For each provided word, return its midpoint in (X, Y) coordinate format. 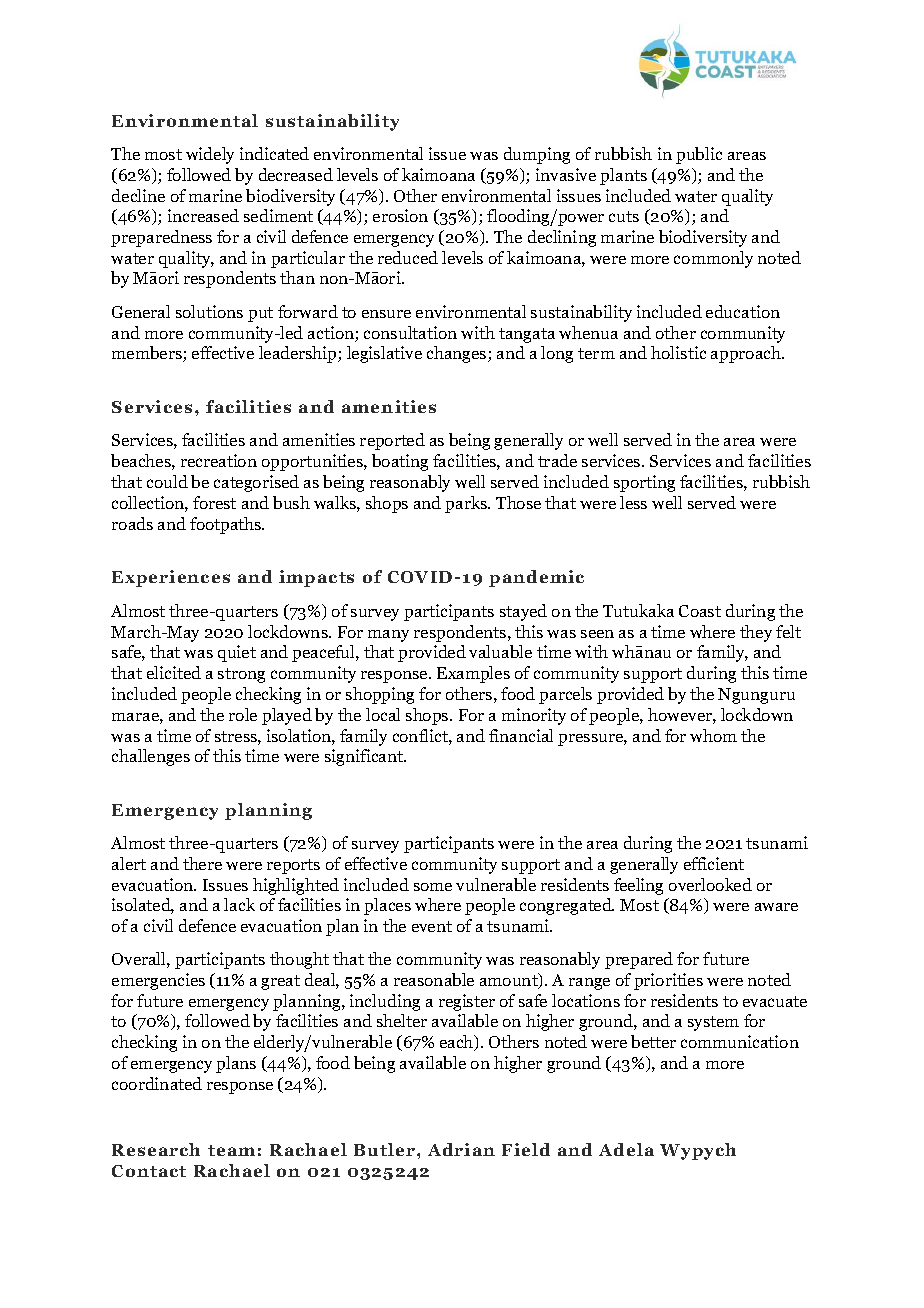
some (433, 887)
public (699, 155)
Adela (626, 1149)
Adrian (461, 1149)
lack (239, 904)
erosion (400, 215)
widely (210, 155)
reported (392, 441)
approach (747, 354)
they (756, 633)
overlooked (710, 884)
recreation (219, 460)
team (231, 1150)
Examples (473, 674)
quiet (237, 653)
